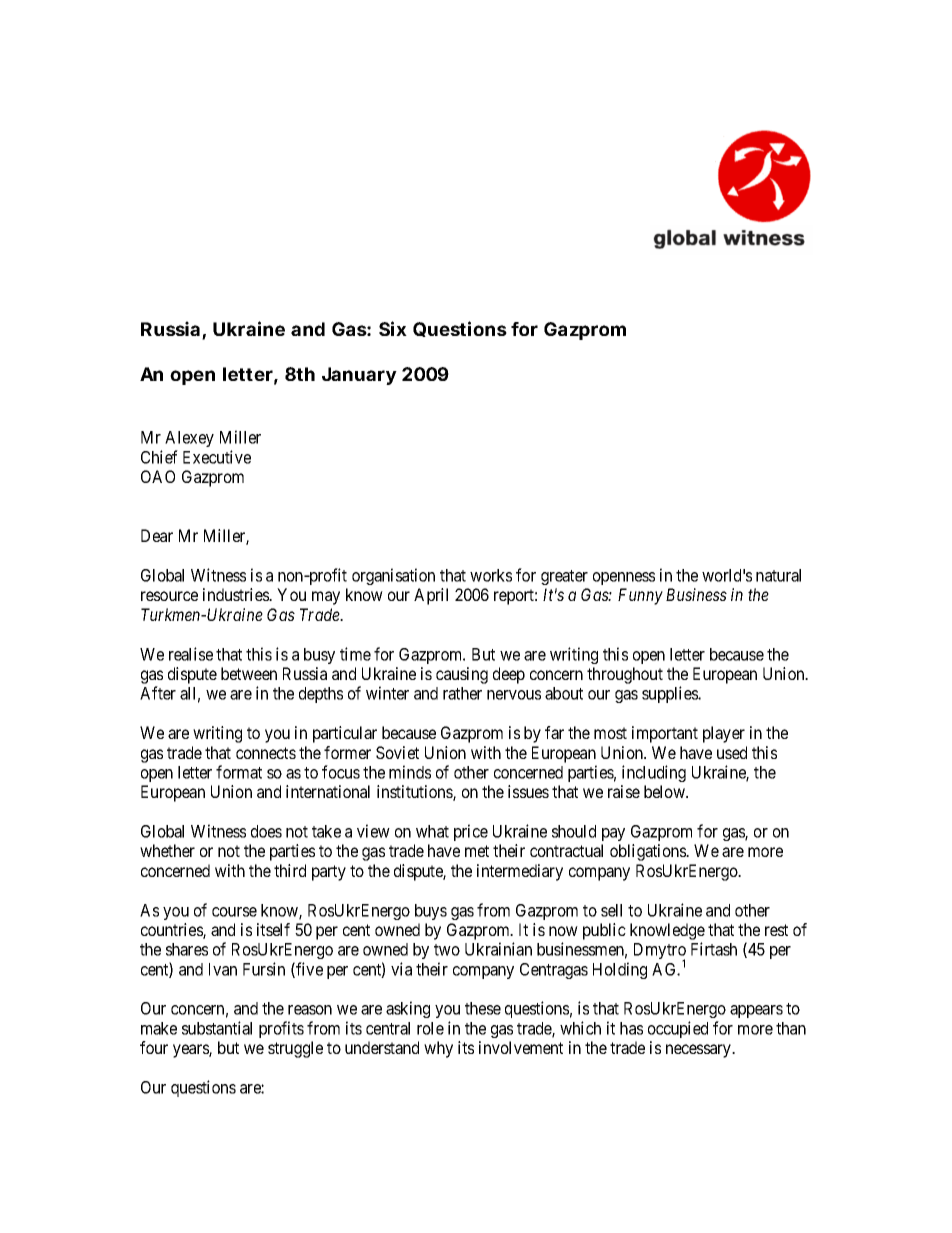  I want to click on substantial, so click(217, 1028).
